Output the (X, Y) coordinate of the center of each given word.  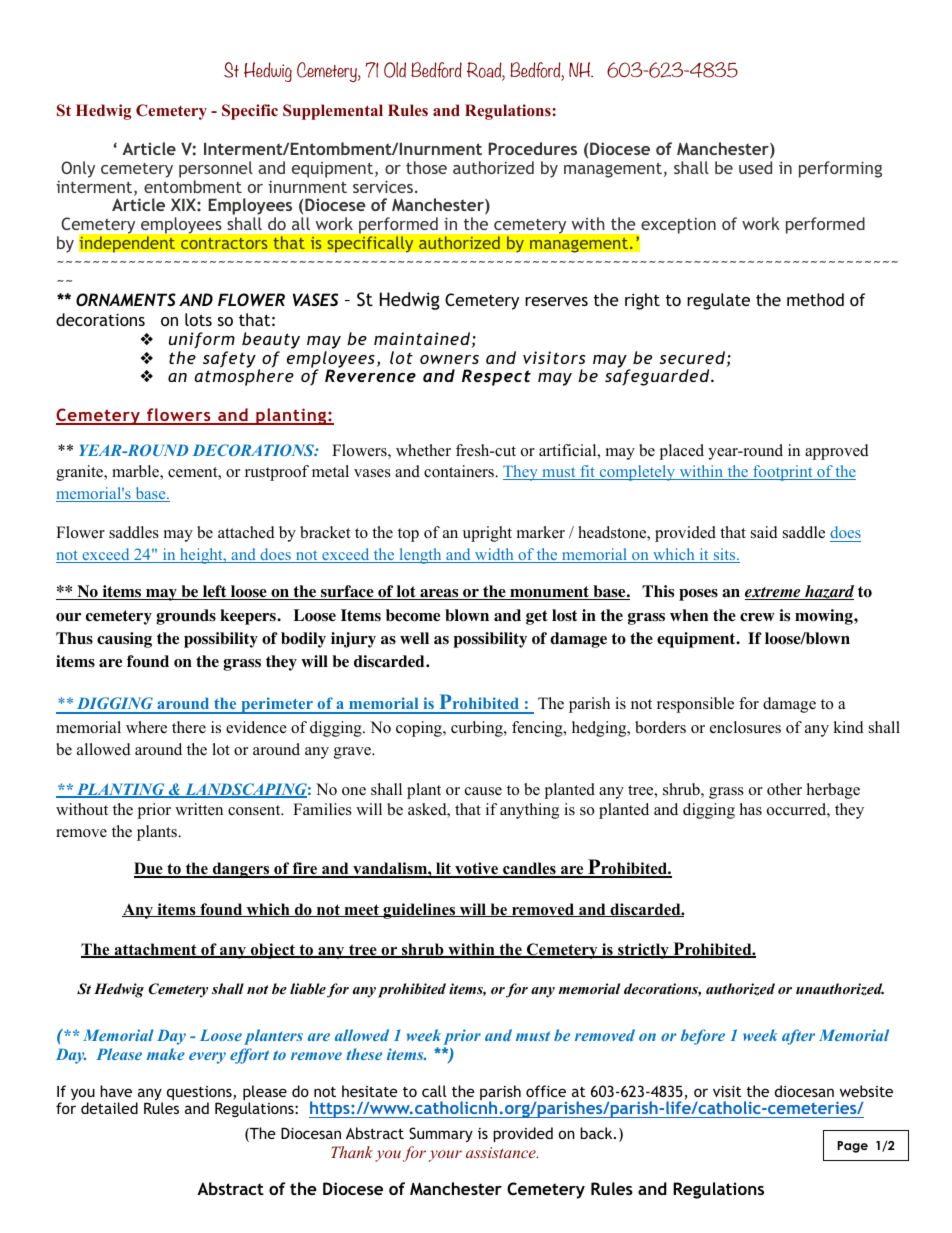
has (751, 809)
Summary (441, 1134)
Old (395, 70)
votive (477, 870)
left (215, 592)
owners (449, 359)
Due (149, 870)
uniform (202, 340)
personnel (216, 169)
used (755, 167)
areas (439, 594)
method (815, 299)
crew (757, 617)
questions (200, 1094)
